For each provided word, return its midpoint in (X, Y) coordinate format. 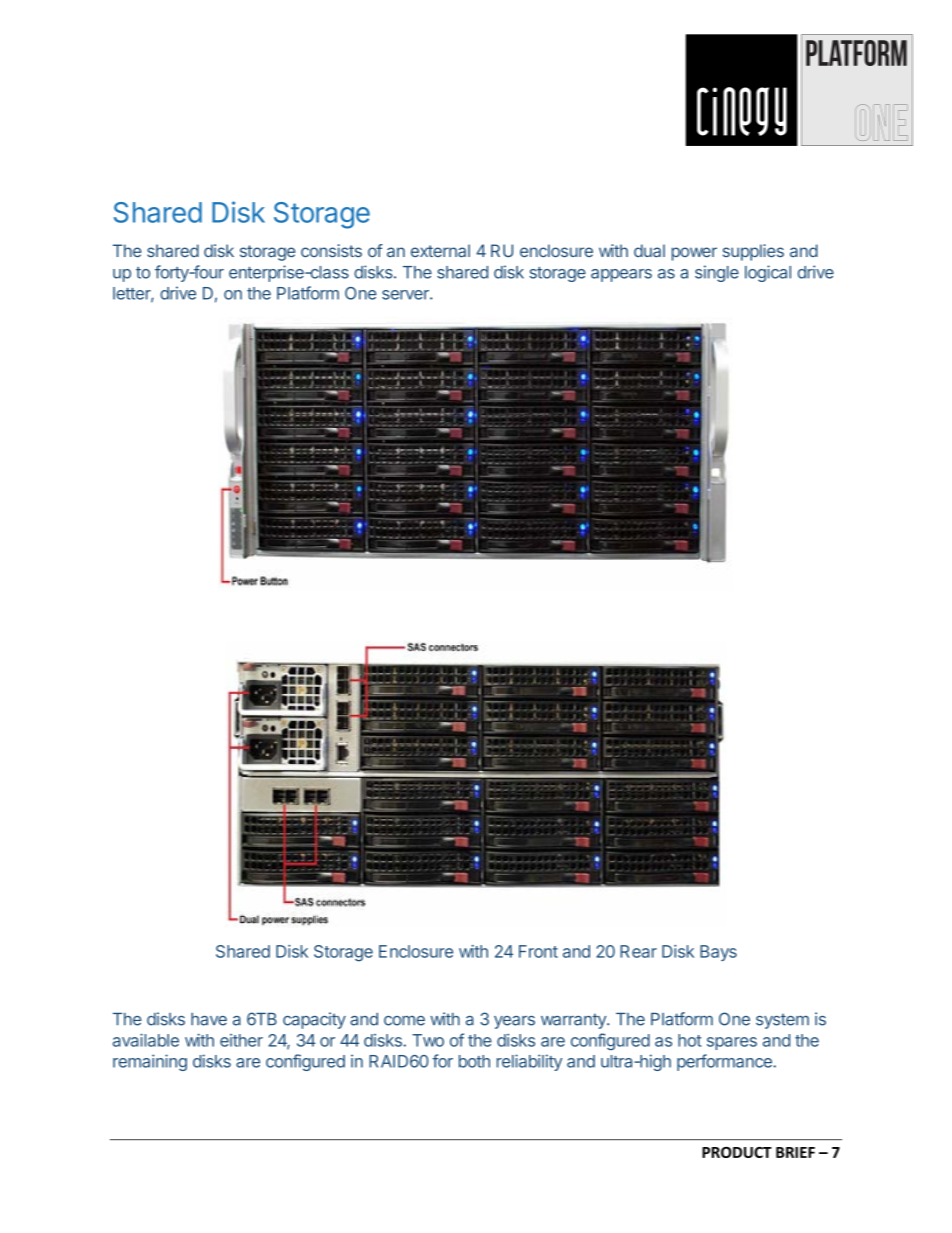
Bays (718, 953)
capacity (314, 1020)
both (474, 1061)
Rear (638, 951)
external (440, 250)
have (209, 1019)
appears (621, 275)
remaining (150, 1062)
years (514, 1022)
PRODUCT (737, 1152)
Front (538, 951)
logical (768, 273)
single (717, 273)
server (406, 295)
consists (331, 250)
